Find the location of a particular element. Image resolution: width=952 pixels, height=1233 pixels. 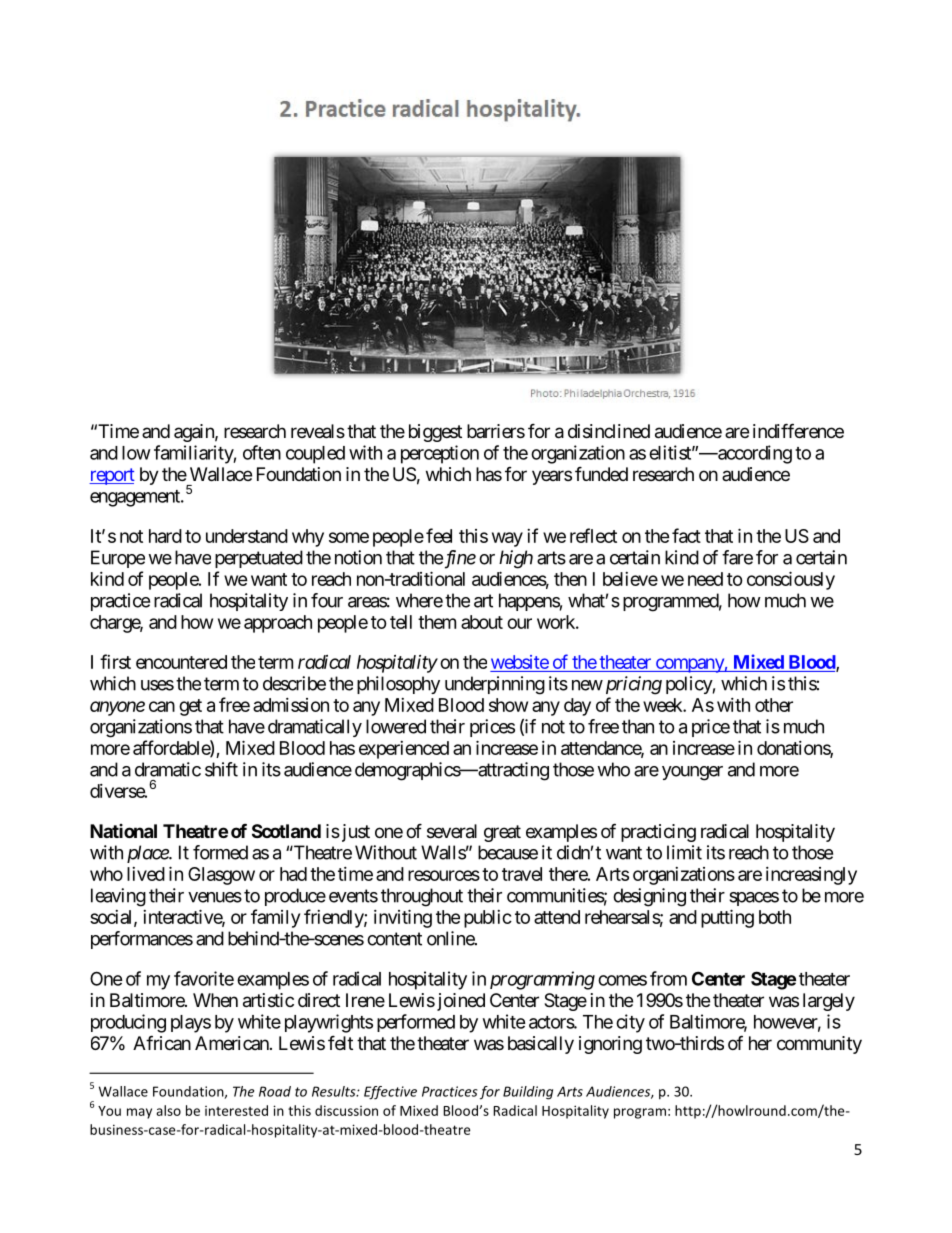

often is located at coordinates (262, 452).
